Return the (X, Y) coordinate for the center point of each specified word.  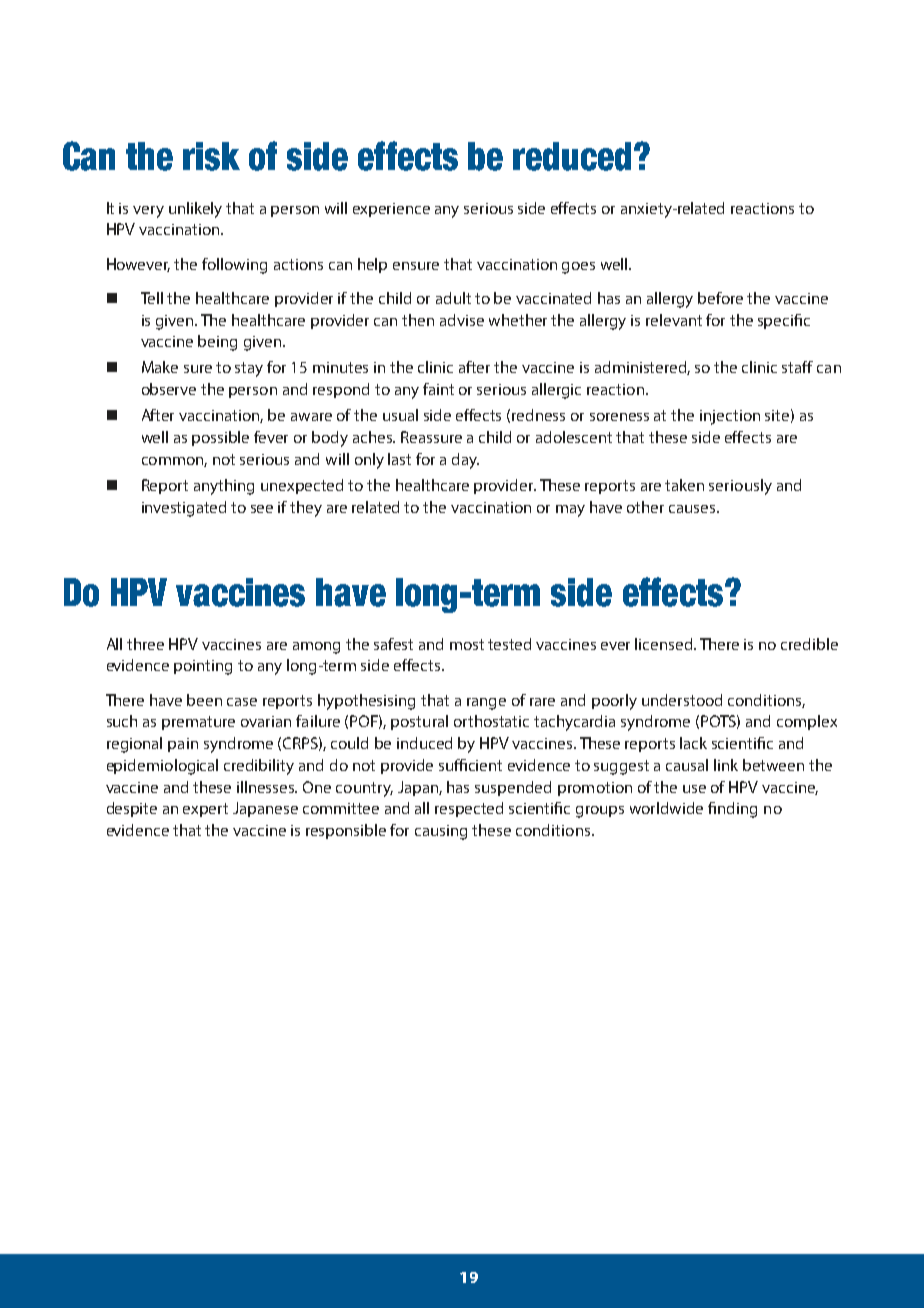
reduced (572, 156)
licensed (665, 644)
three (145, 644)
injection (730, 417)
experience (391, 210)
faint (438, 389)
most (467, 644)
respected (469, 809)
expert (205, 810)
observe (169, 389)
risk (211, 156)
